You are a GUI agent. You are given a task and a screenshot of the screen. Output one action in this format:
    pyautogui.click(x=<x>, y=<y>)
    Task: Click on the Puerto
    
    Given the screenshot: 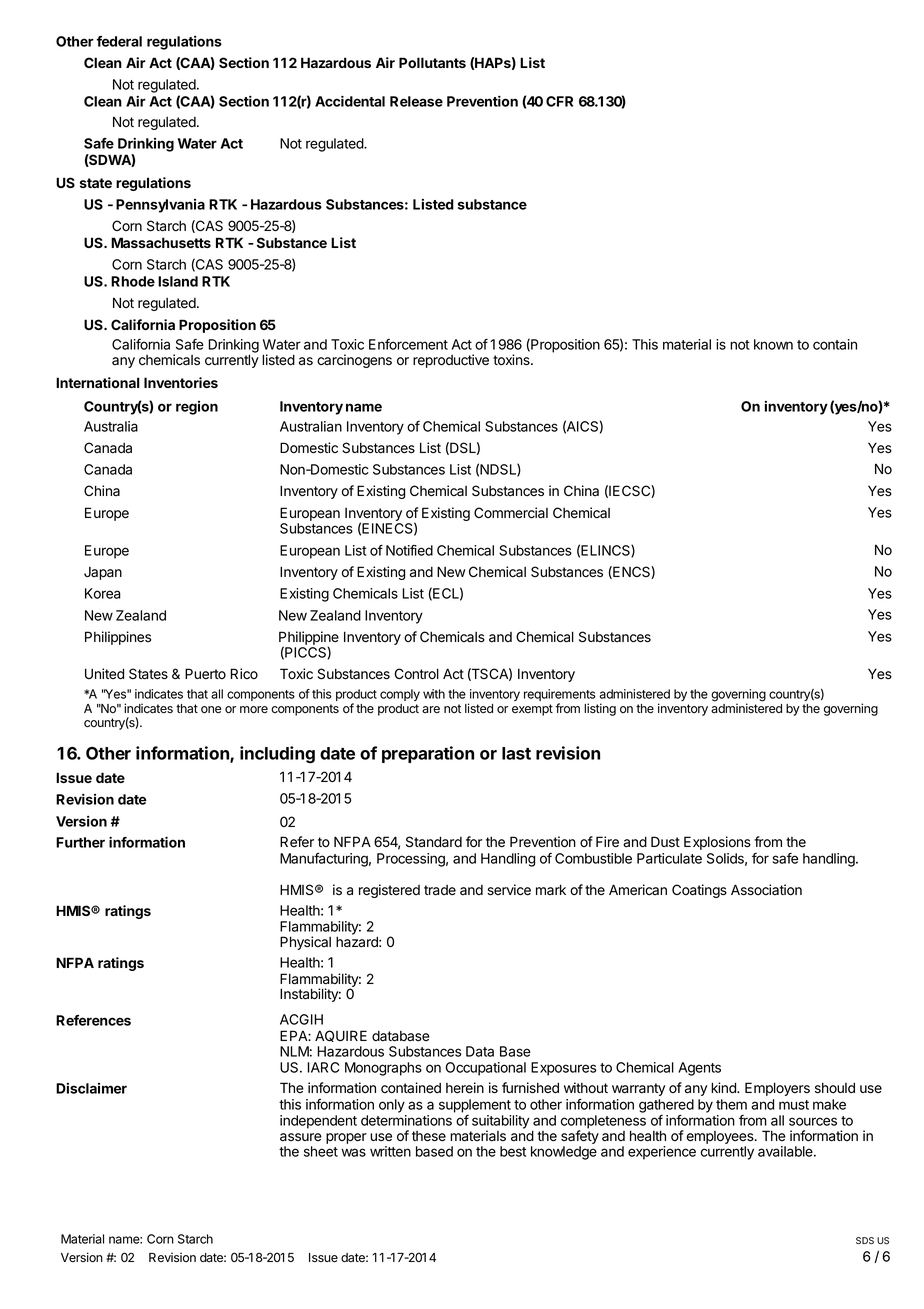 What is the action you would take?
    pyautogui.click(x=205, y=673)
